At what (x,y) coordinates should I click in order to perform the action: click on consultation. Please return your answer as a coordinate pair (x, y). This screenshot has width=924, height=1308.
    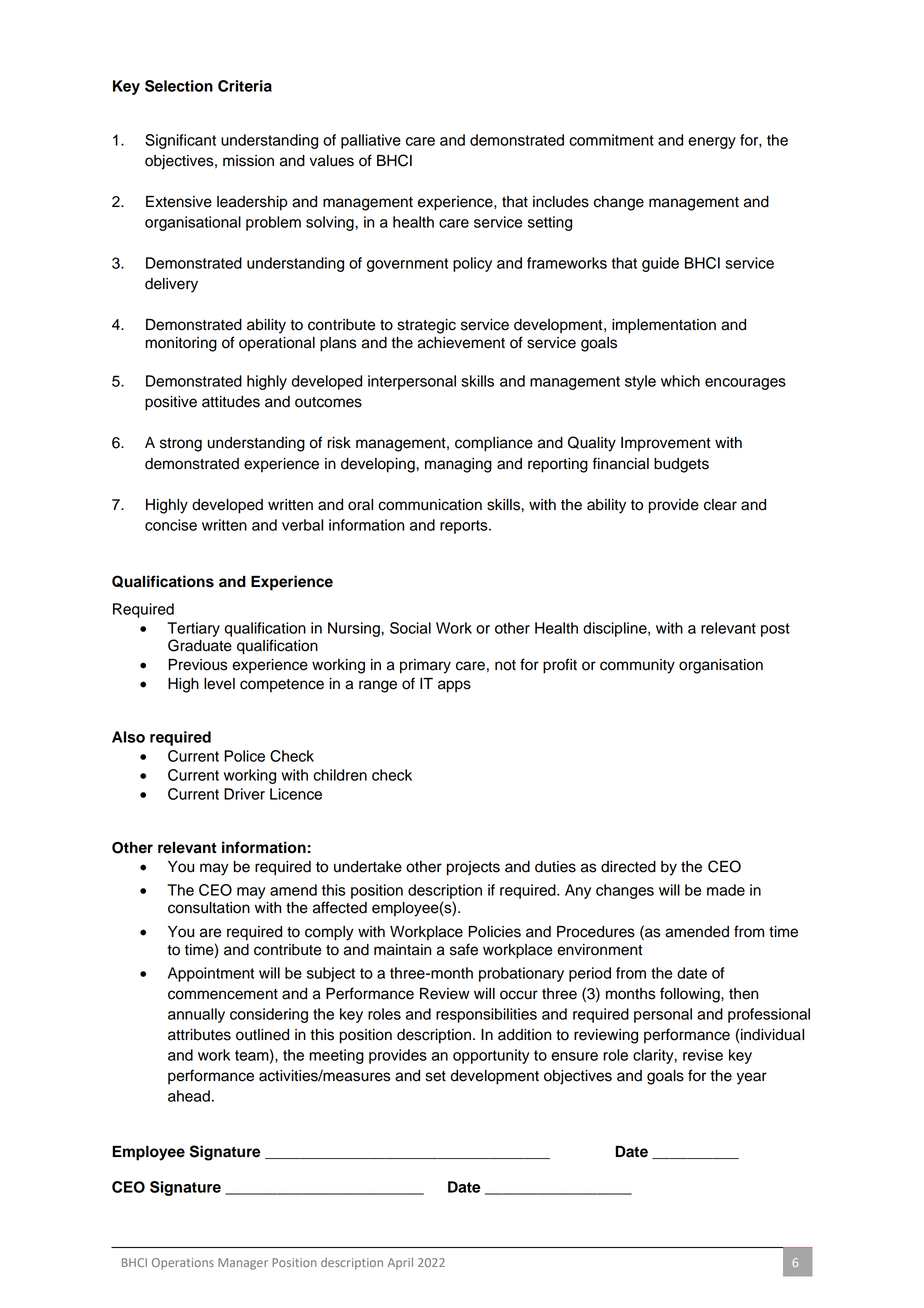
    Looking at the image, I should click on (209, 908).
